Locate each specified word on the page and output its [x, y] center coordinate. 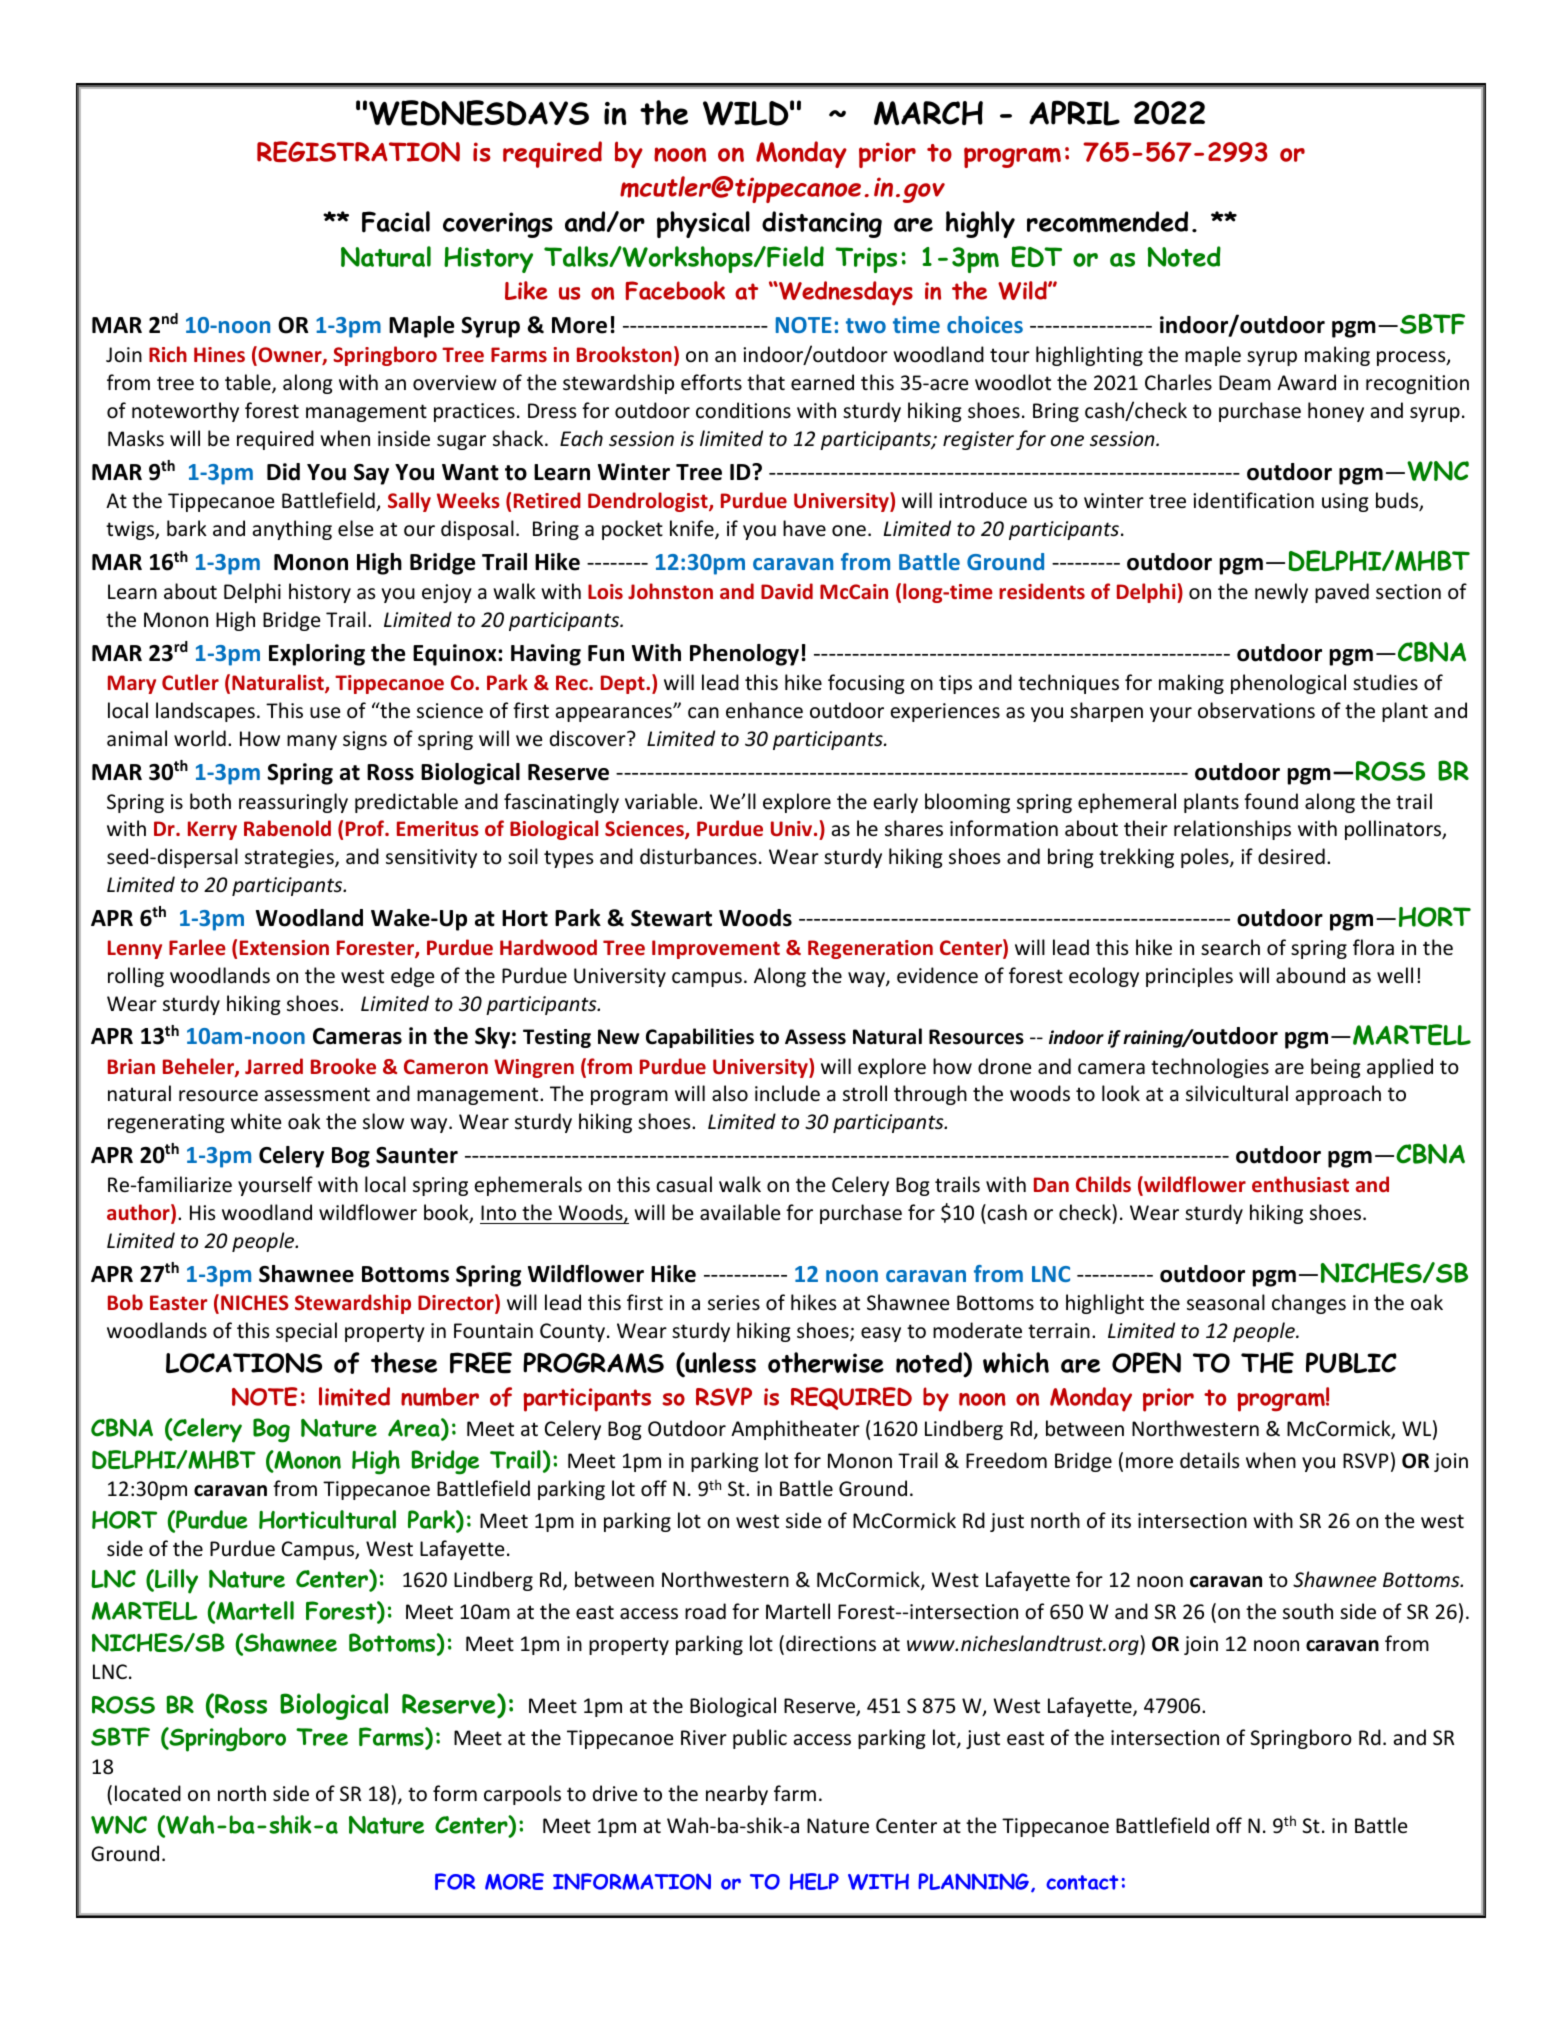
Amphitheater [795, 1430]
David [787, 591]
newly [1281, 593]
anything [292, 530]
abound [1310, 975]
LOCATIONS [244, 1363]
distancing [822, 224]
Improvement [716, 949]
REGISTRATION [358, 151]
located [148, 1793]
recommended [1107, 222]
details [1209, 1460]
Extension [284, 947]
